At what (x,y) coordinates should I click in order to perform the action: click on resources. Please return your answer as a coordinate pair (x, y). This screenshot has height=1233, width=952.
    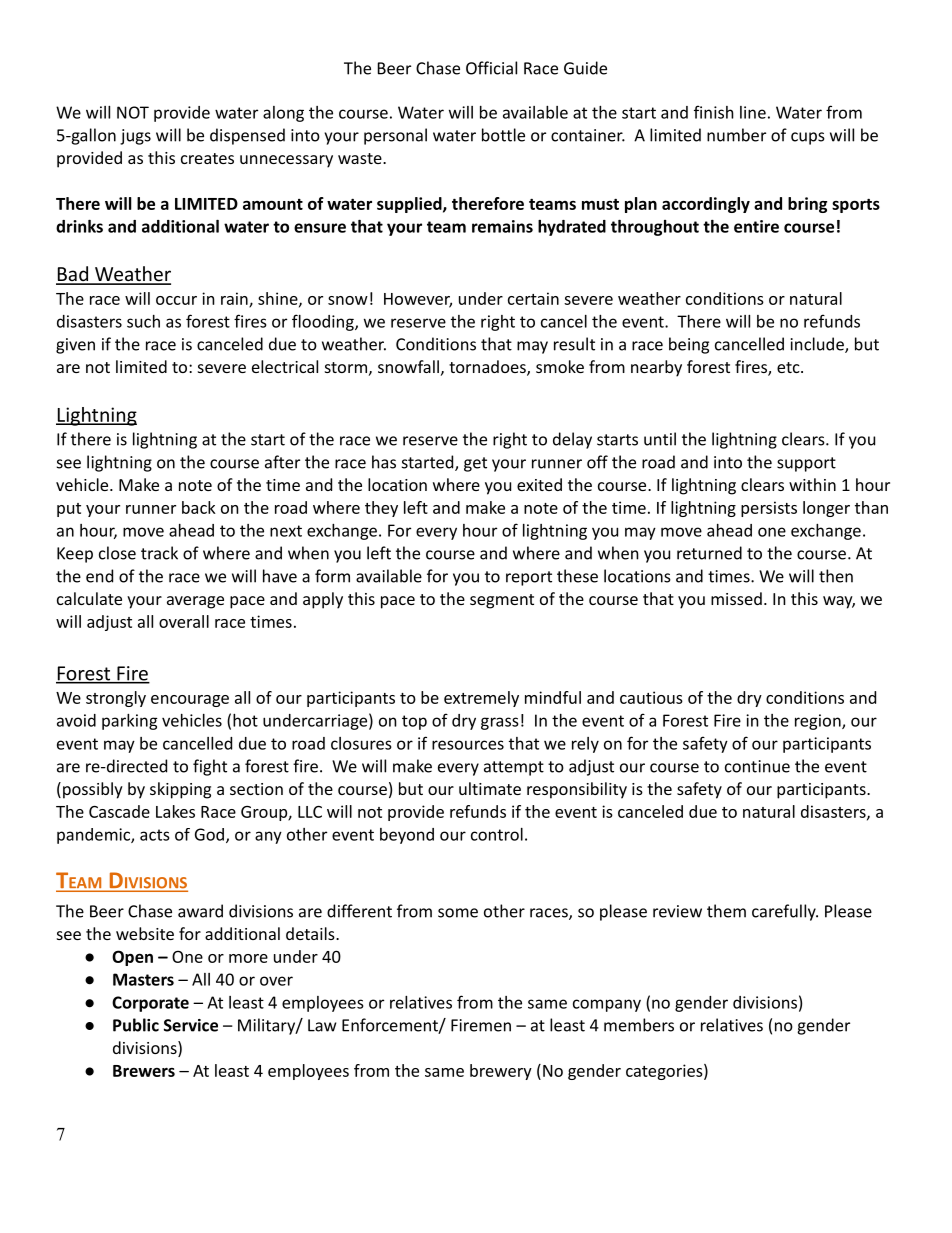
    Looking at the image, I should click on (468, 745).
